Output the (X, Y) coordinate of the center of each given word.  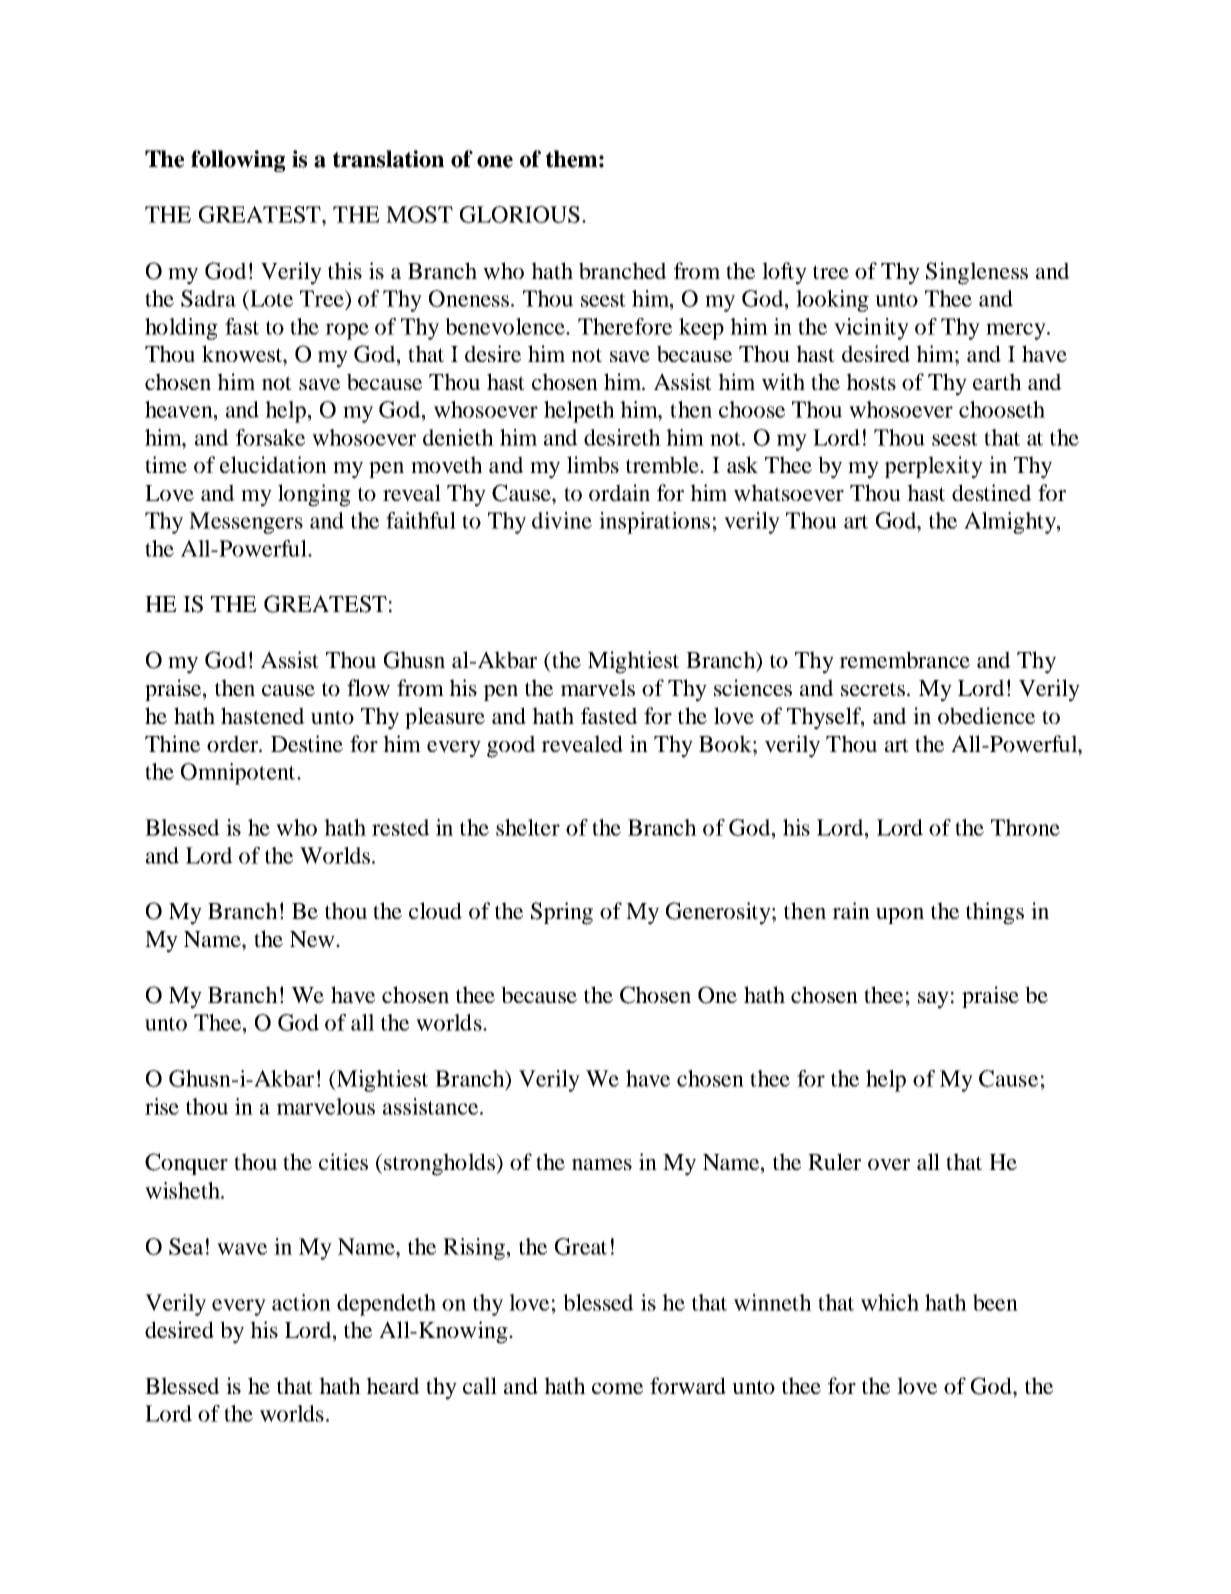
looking (832, 301)
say (933, 1000)
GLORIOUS (520, 214)
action (301, 1302)
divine (562, 520)
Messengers (246, 523)
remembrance (904, 659)
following (238, 161)
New (313, 939)
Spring (562, 913)
